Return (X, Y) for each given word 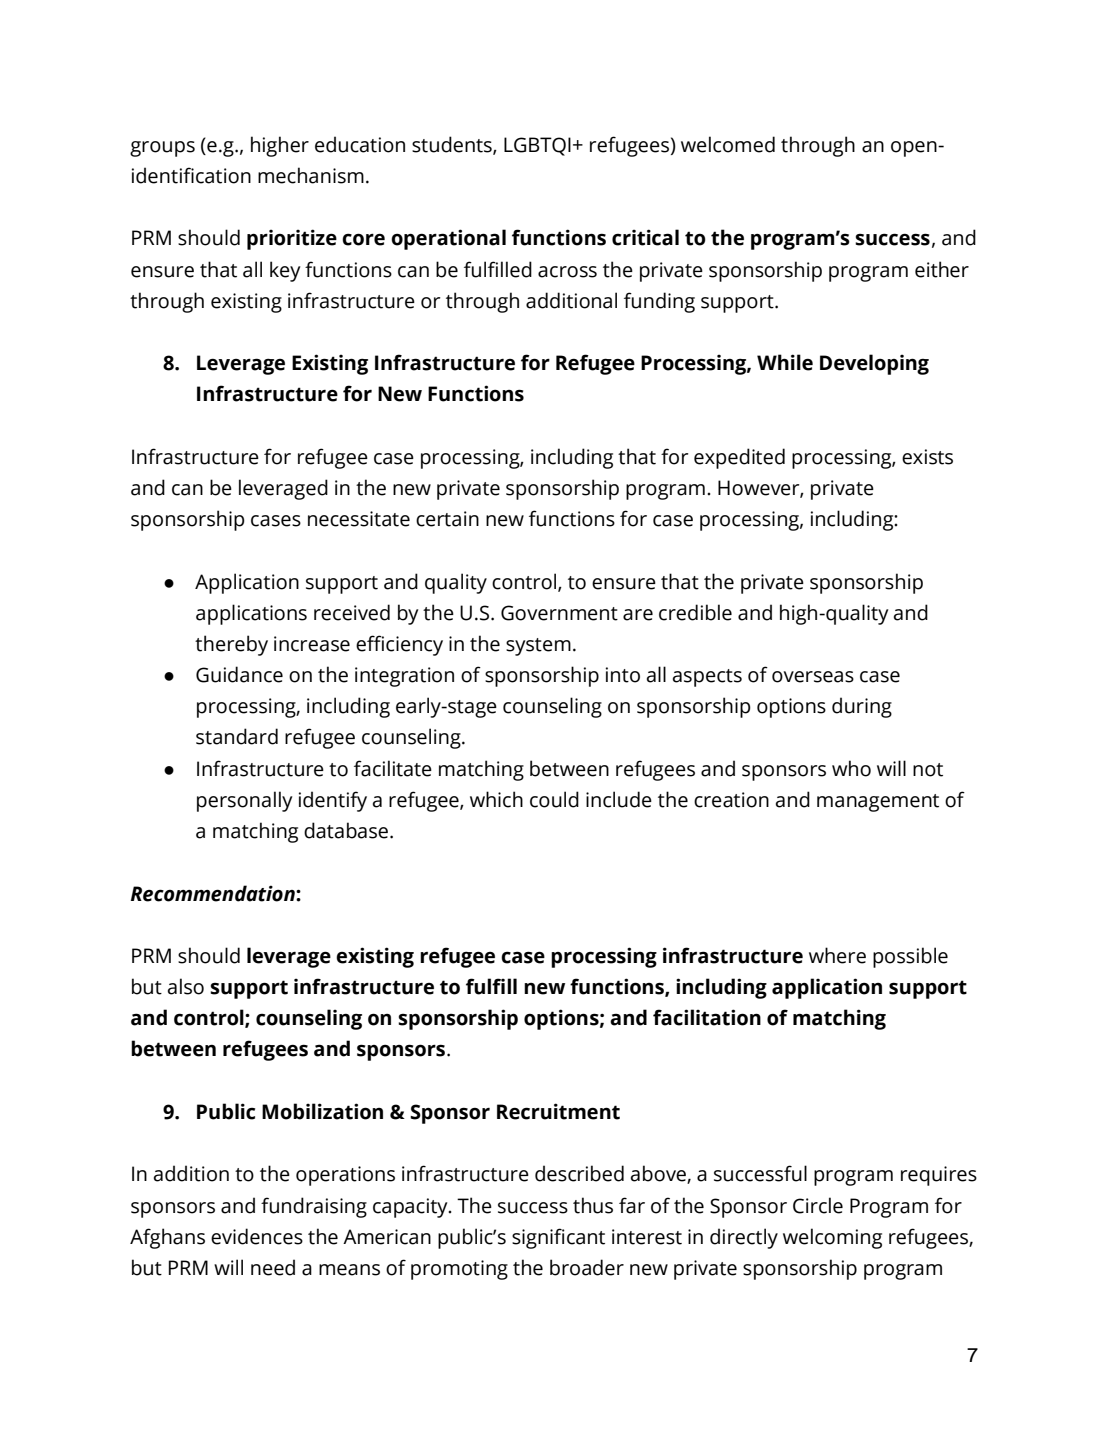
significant (558, 1238)
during (862, 707)
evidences (257, 1236)
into (623, 675)
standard (237, 736)
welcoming (832, 1238)
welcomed (728, 144)
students (453, 145)
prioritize (292, 239)
